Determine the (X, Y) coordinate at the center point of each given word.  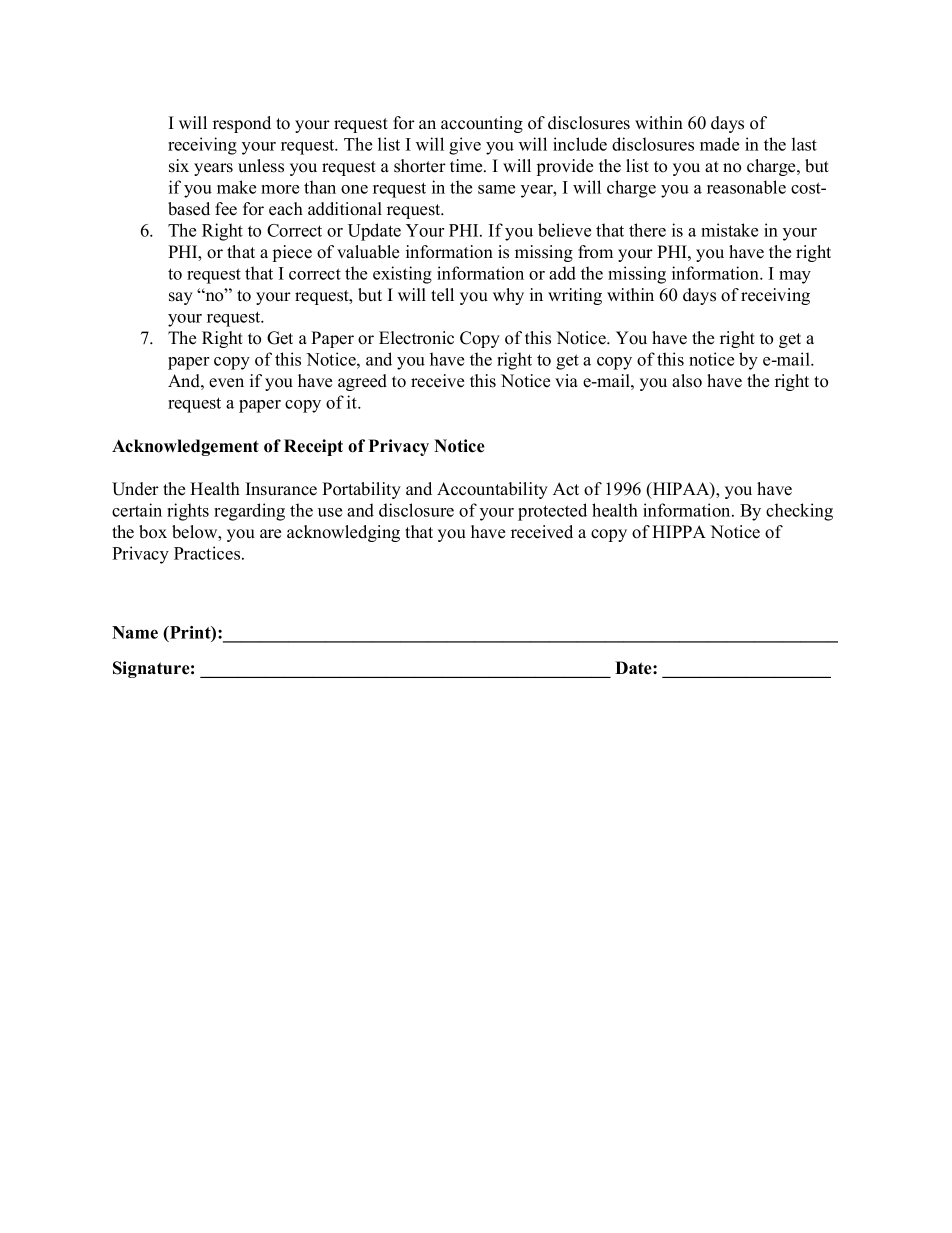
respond (242, 124)
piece (292, 253)
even (226, 383)
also (687, 381)
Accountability (492, 490)
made (719, 144)
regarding (249, 512)
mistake (729, 230)
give (465, 146)
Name (135, 632)
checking (799, 512)
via (566, 380)
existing (402, 275)
